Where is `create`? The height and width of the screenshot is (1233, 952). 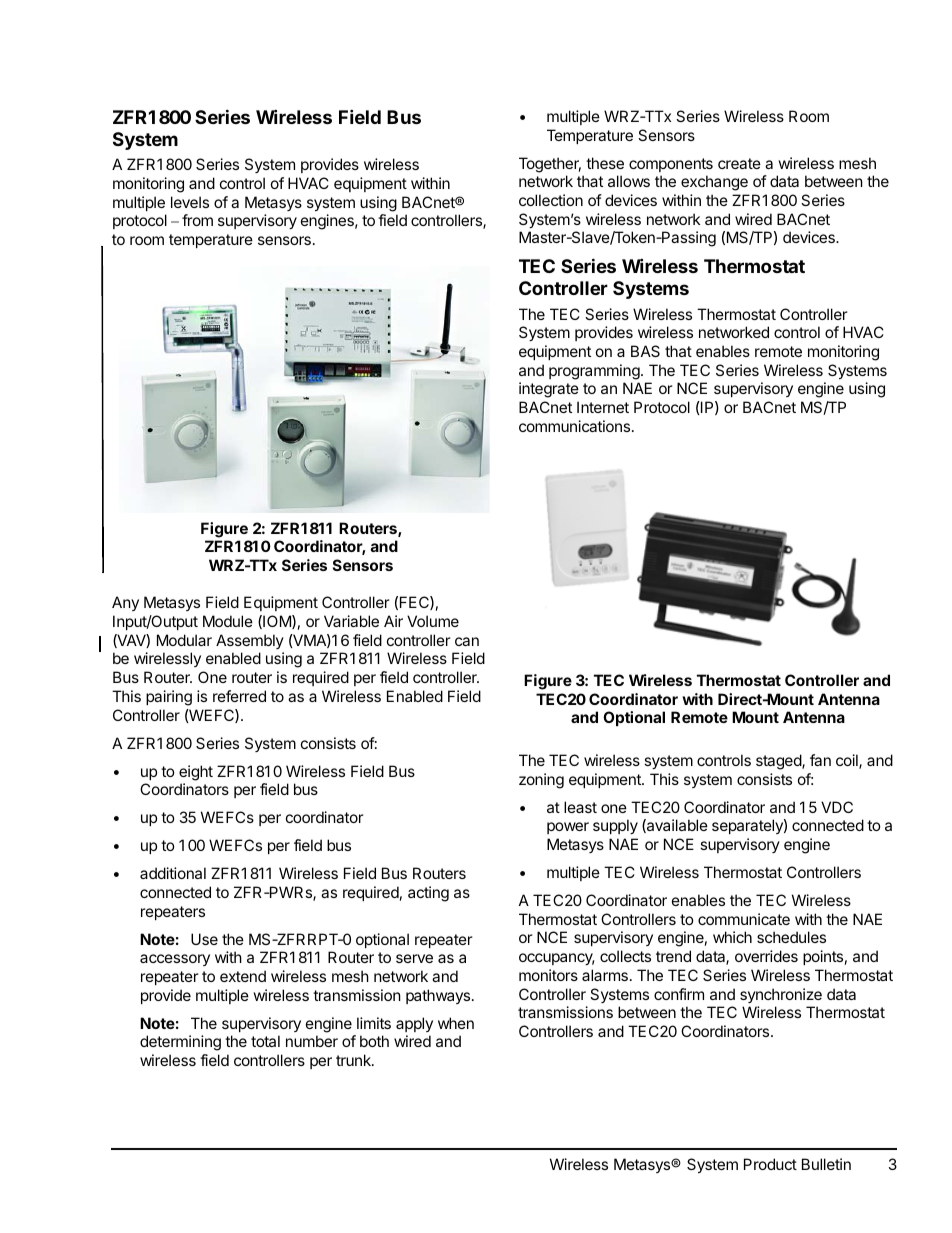
create is located at coordinates (739, 163).
